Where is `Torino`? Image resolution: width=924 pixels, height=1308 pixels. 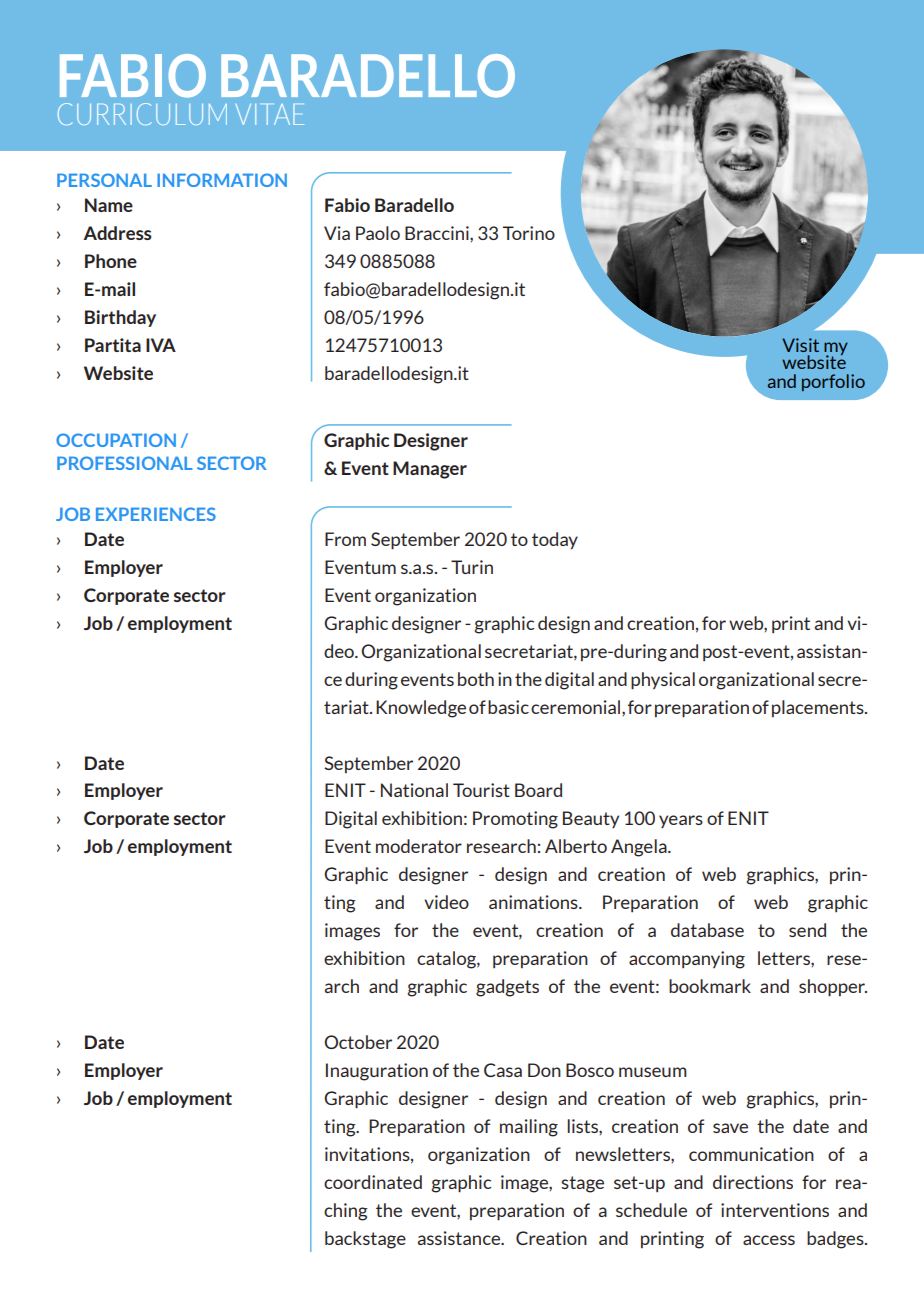
Torino is located at coordinates (529, 233).
